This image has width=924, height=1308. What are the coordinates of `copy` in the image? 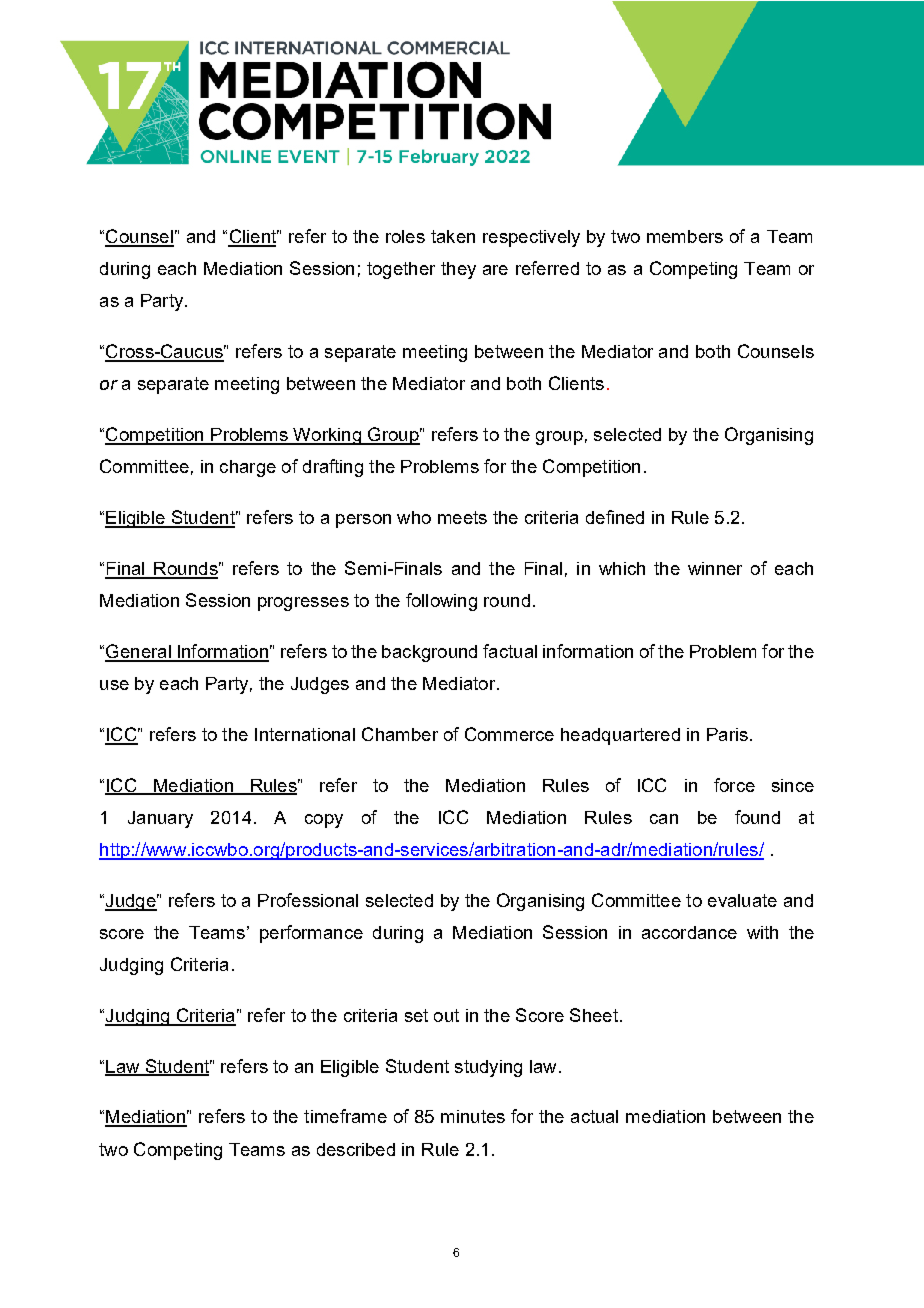 It's located at (324, 821).
